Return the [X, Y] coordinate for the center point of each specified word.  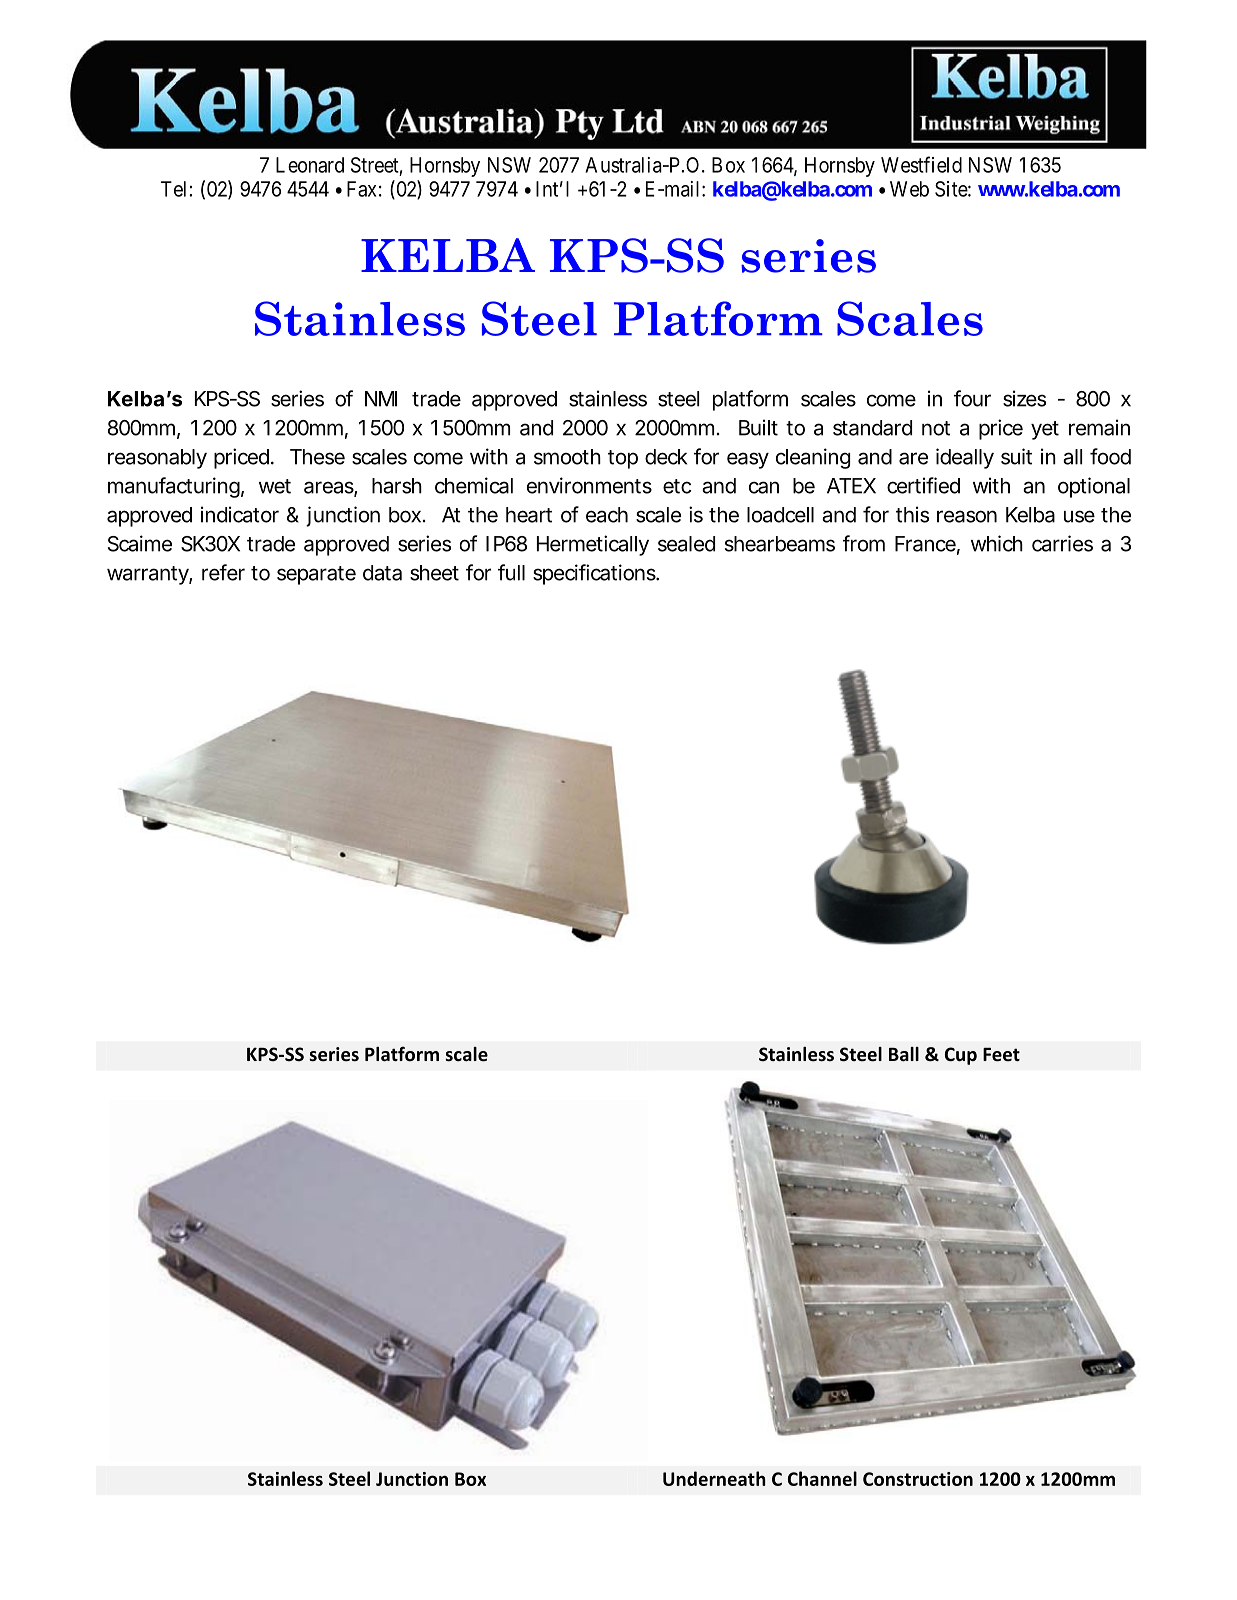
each [607, 515]
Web [909, 189]
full [511, 572]
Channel [822, 1478]
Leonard [310, 165]
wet [275, 486]
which [997, 543]
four [972, 398]
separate [316, 575]
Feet [1001, 1055]
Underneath [714, 1478]
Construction [918, 1479]
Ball [904, 1054]
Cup [961, 1056]
